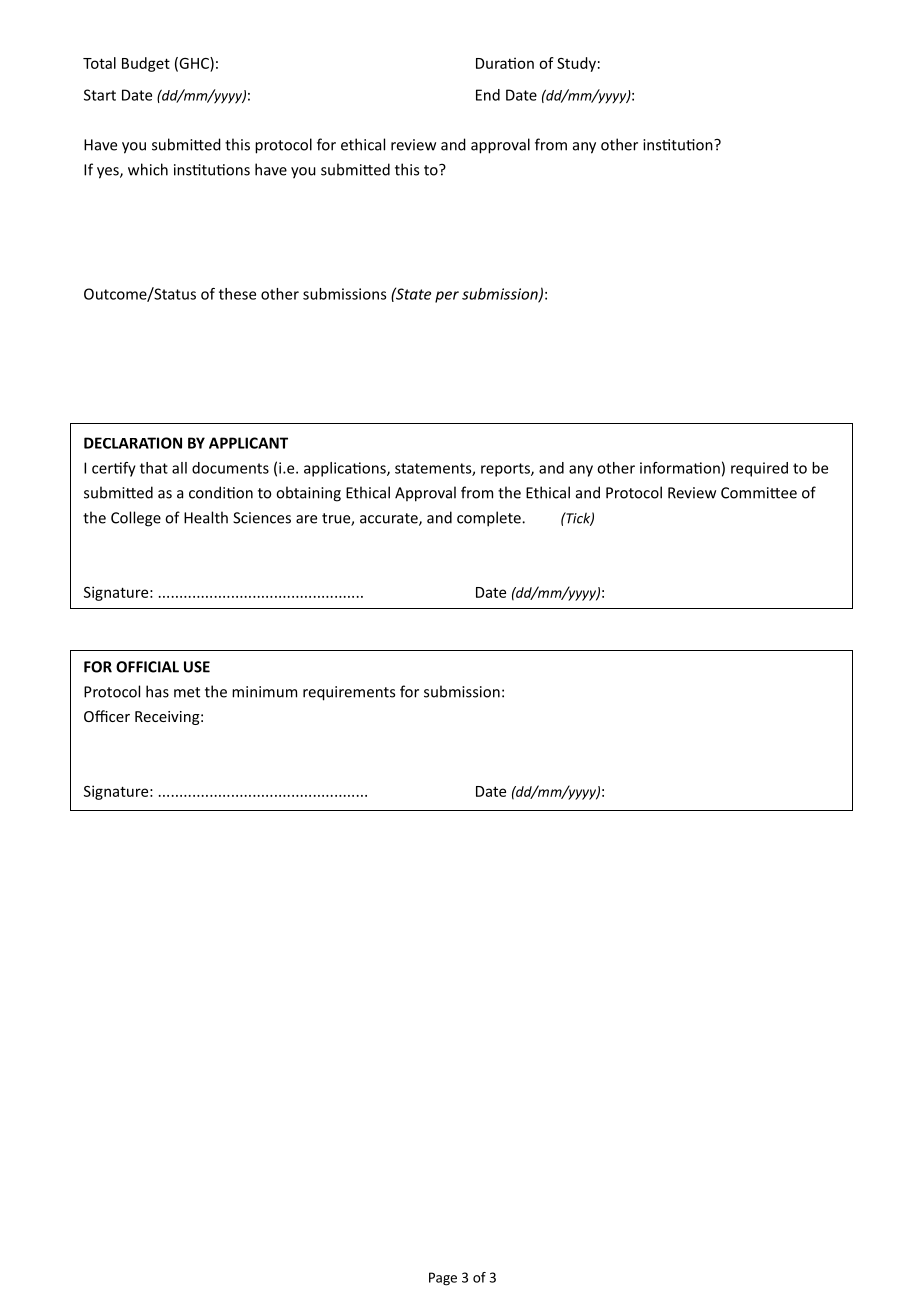 This screenshot has width=924, height=1308. I want to click on Page, so click(443, 1279).
